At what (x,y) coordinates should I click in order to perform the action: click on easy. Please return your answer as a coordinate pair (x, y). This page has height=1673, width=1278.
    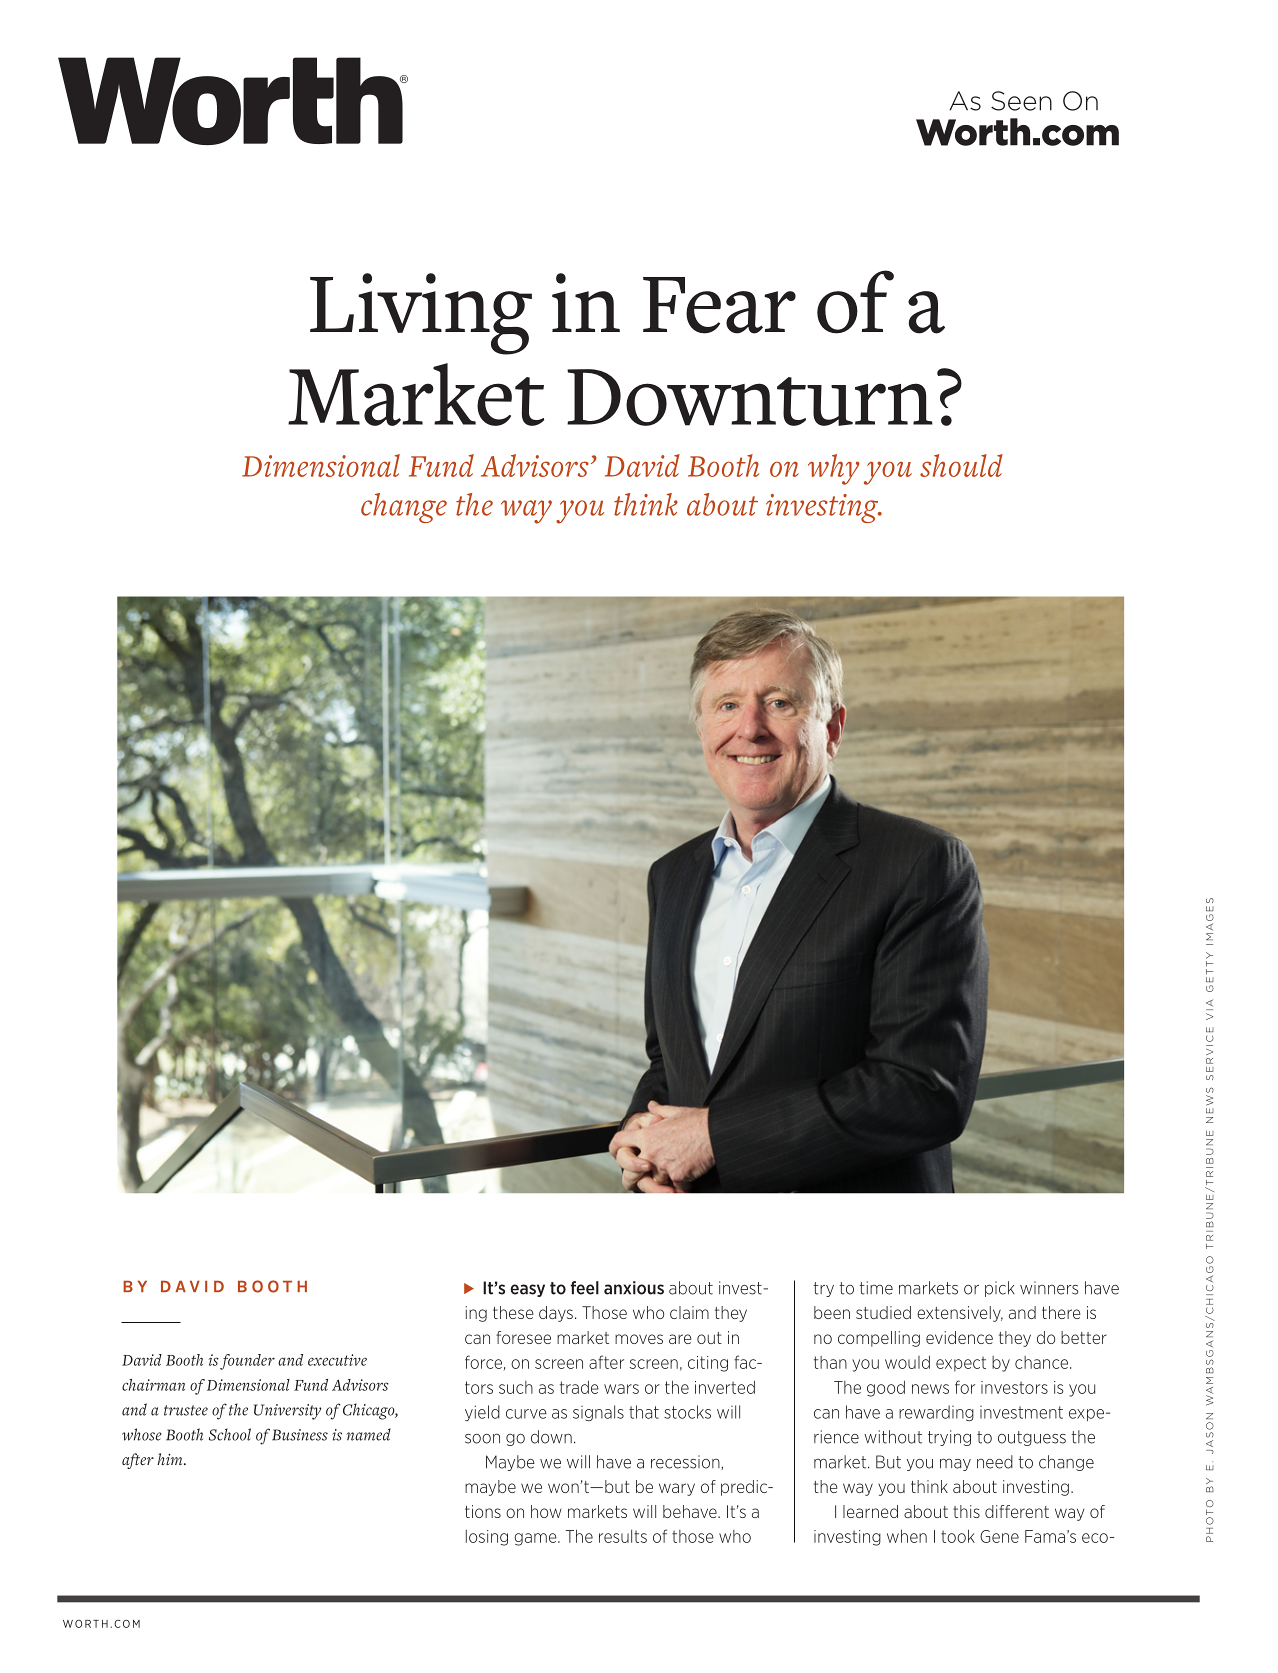
    Looking at the image, I should click on (527, 1290).
